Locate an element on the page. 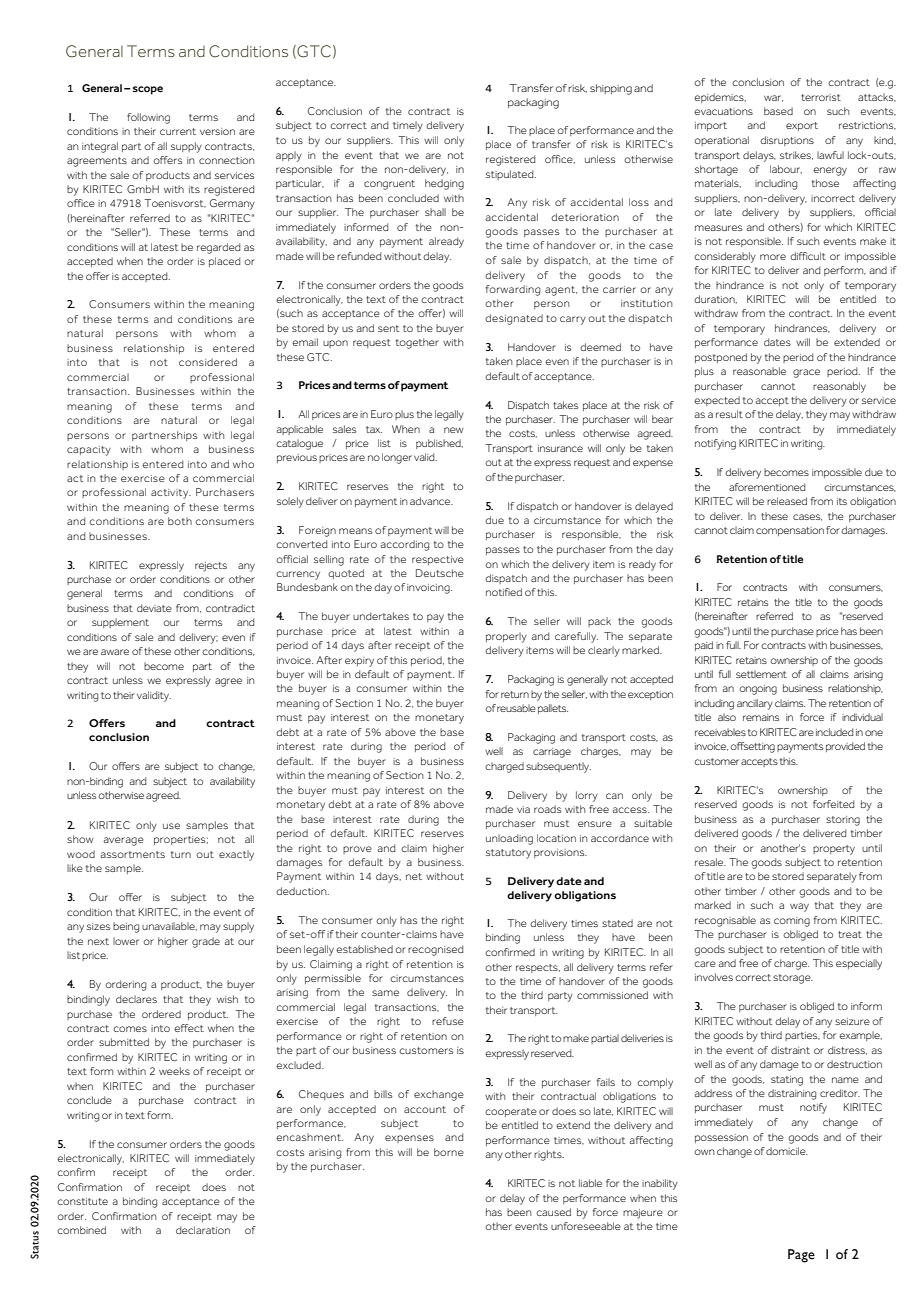 This image has height=1308, width=924. properly is located at coordinates (506, 637).
